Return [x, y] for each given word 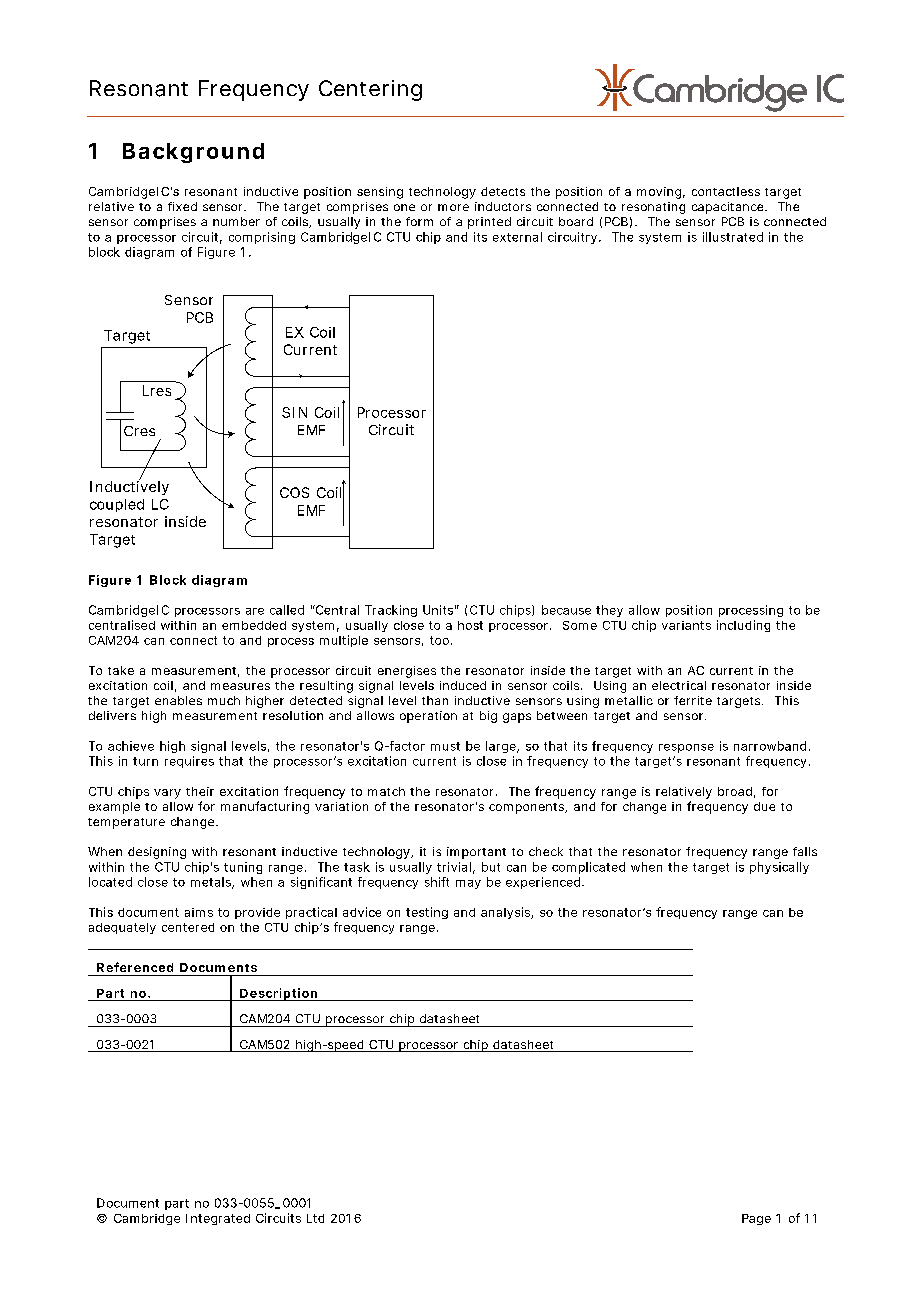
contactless [726, 191]
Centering [370, 90]
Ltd [315, 1218]
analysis [507, 913]
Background [193, 153]
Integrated [218, 1219]
